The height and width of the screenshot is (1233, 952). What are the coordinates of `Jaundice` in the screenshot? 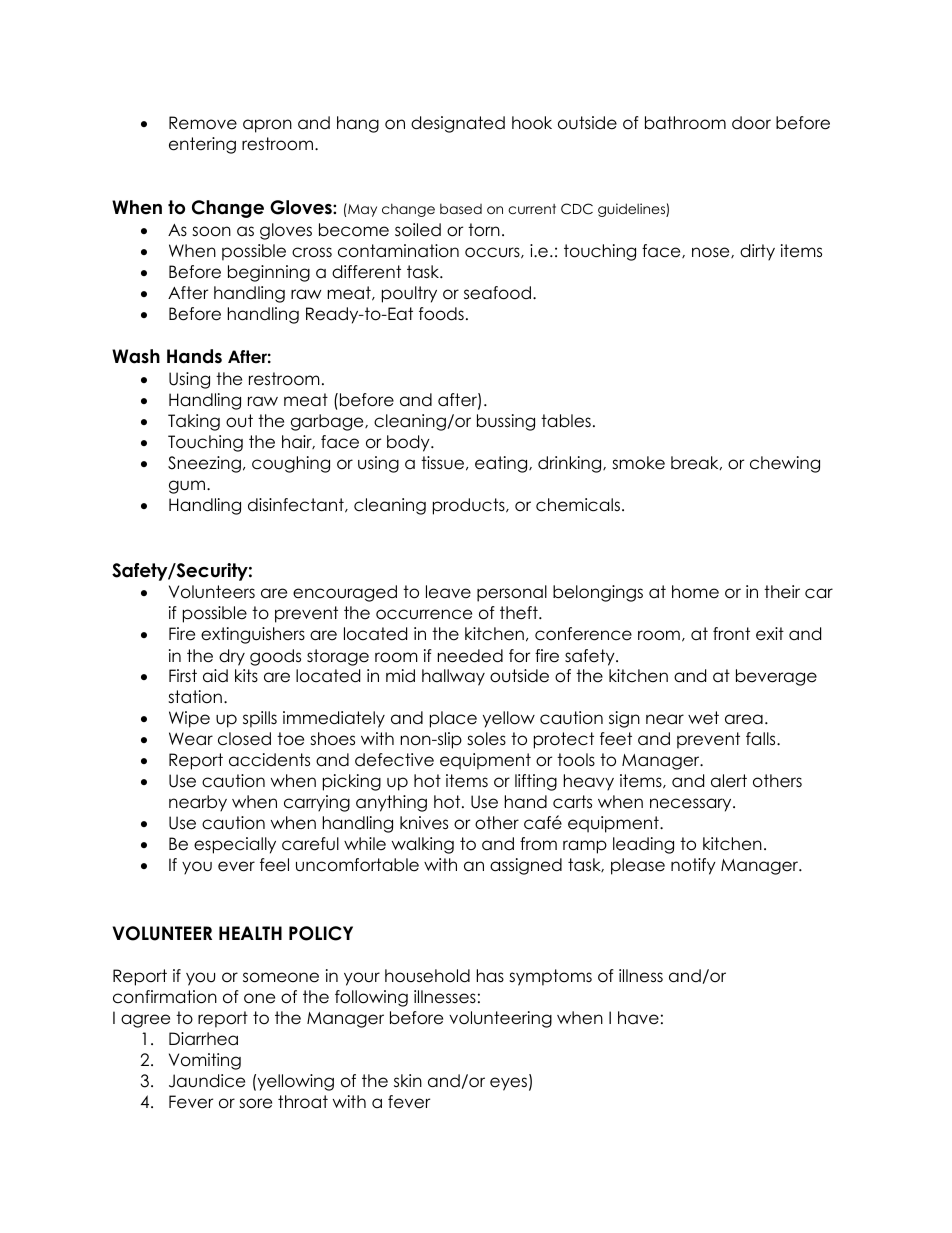 It's located at (207, 1081).
